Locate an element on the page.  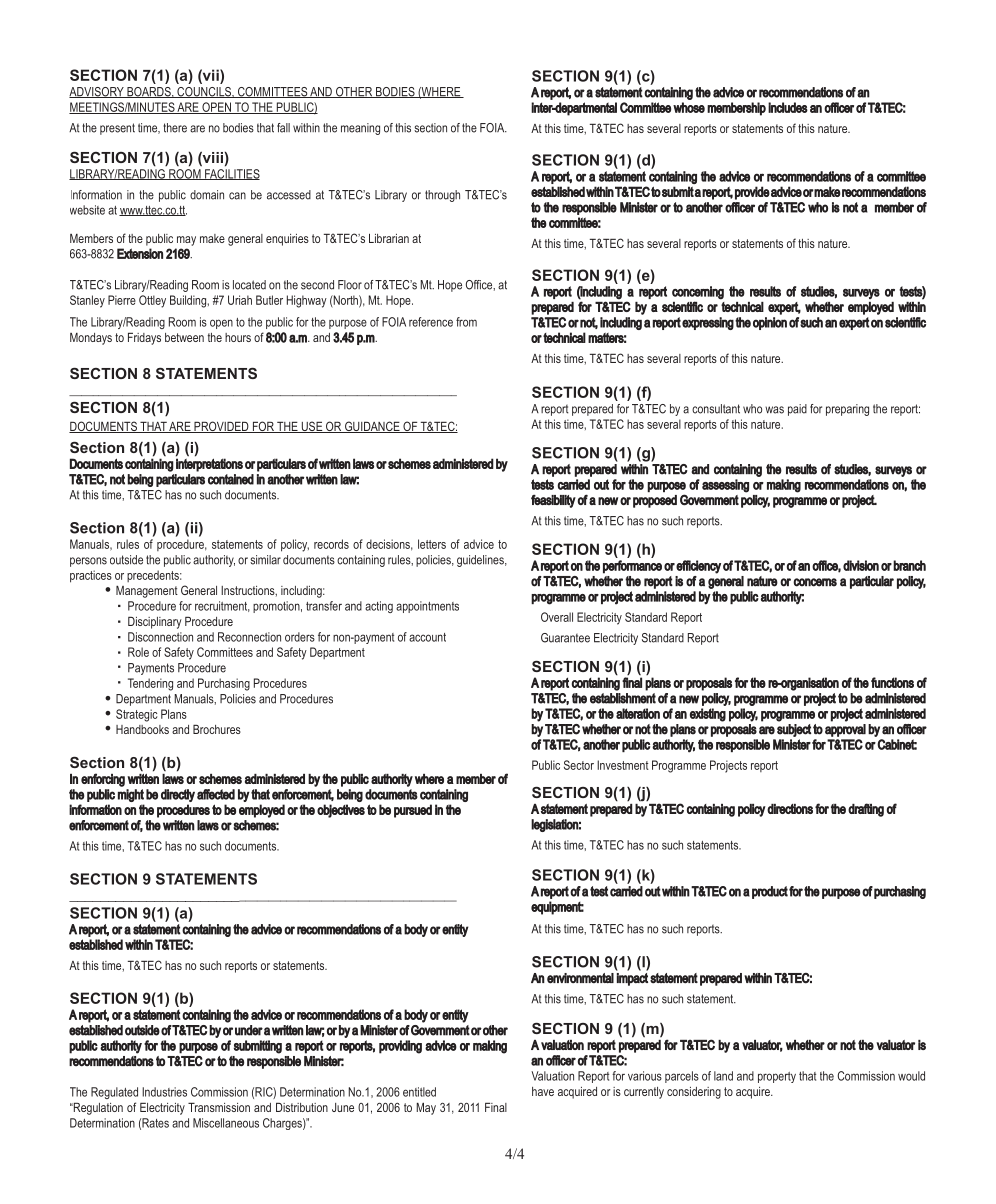
from is located at coordinates (466, 322).
